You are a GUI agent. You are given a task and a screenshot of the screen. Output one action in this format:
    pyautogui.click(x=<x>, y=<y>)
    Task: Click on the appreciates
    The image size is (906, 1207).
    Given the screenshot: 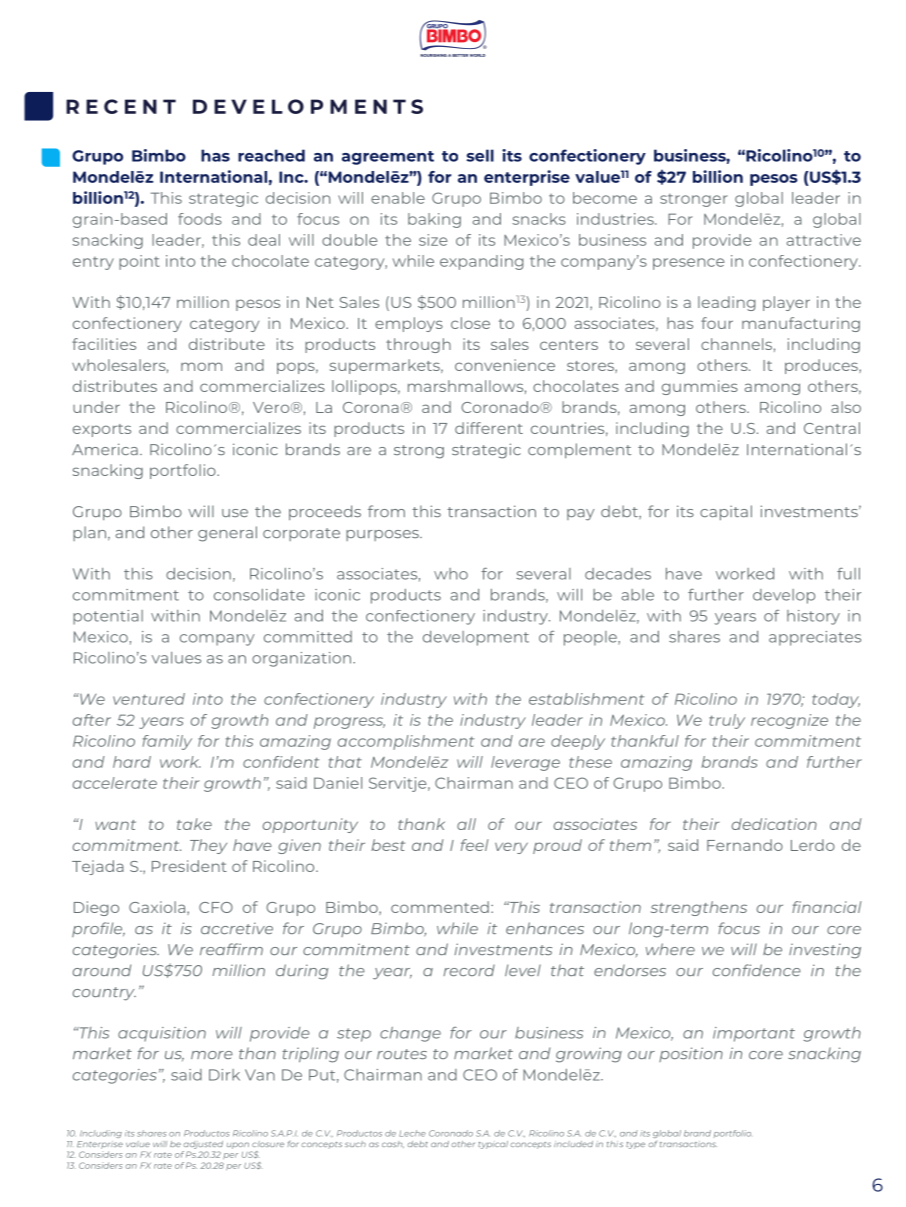 What is the action you would take?
    pyautogui.click(x=815, y=638)
